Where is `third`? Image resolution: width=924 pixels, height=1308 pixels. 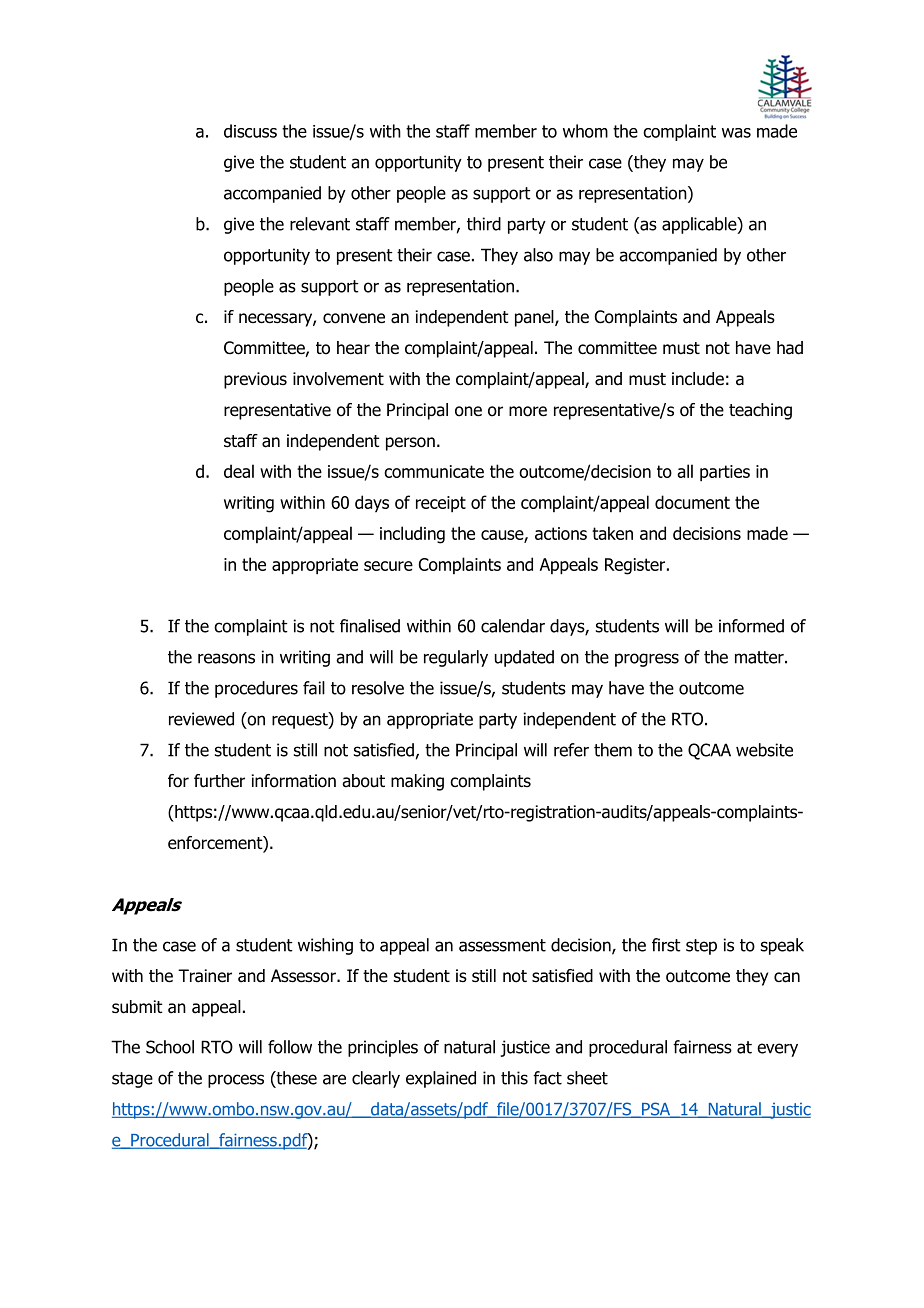
third is located at coordinates (484, 224).
